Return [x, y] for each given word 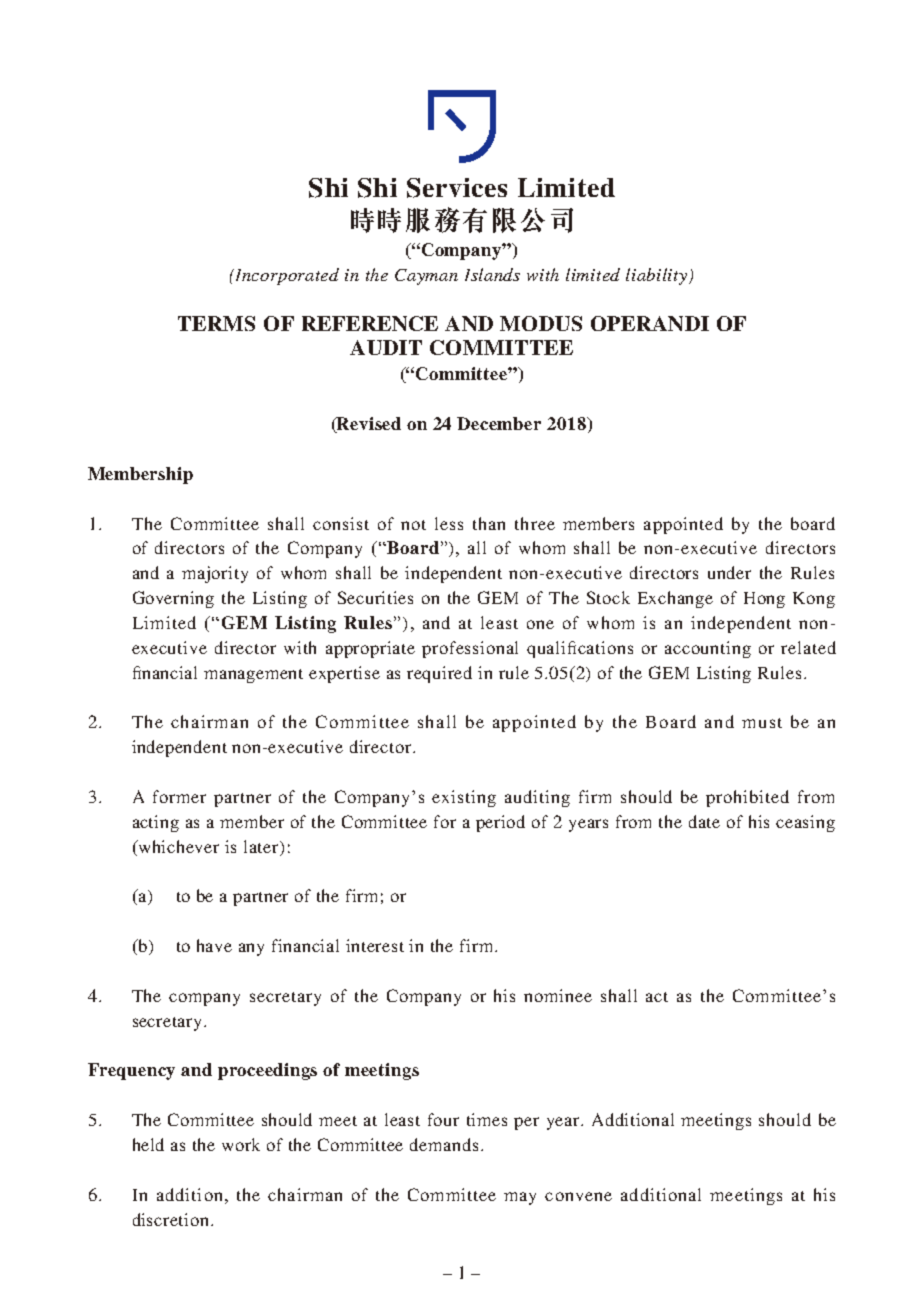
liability [658, 276]
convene [578, 1196]
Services [457, 188]
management [253, 676]
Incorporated [286, 276]
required [439, 674]
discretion [172, 1219]
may [520, 1198]
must [762, 723]
